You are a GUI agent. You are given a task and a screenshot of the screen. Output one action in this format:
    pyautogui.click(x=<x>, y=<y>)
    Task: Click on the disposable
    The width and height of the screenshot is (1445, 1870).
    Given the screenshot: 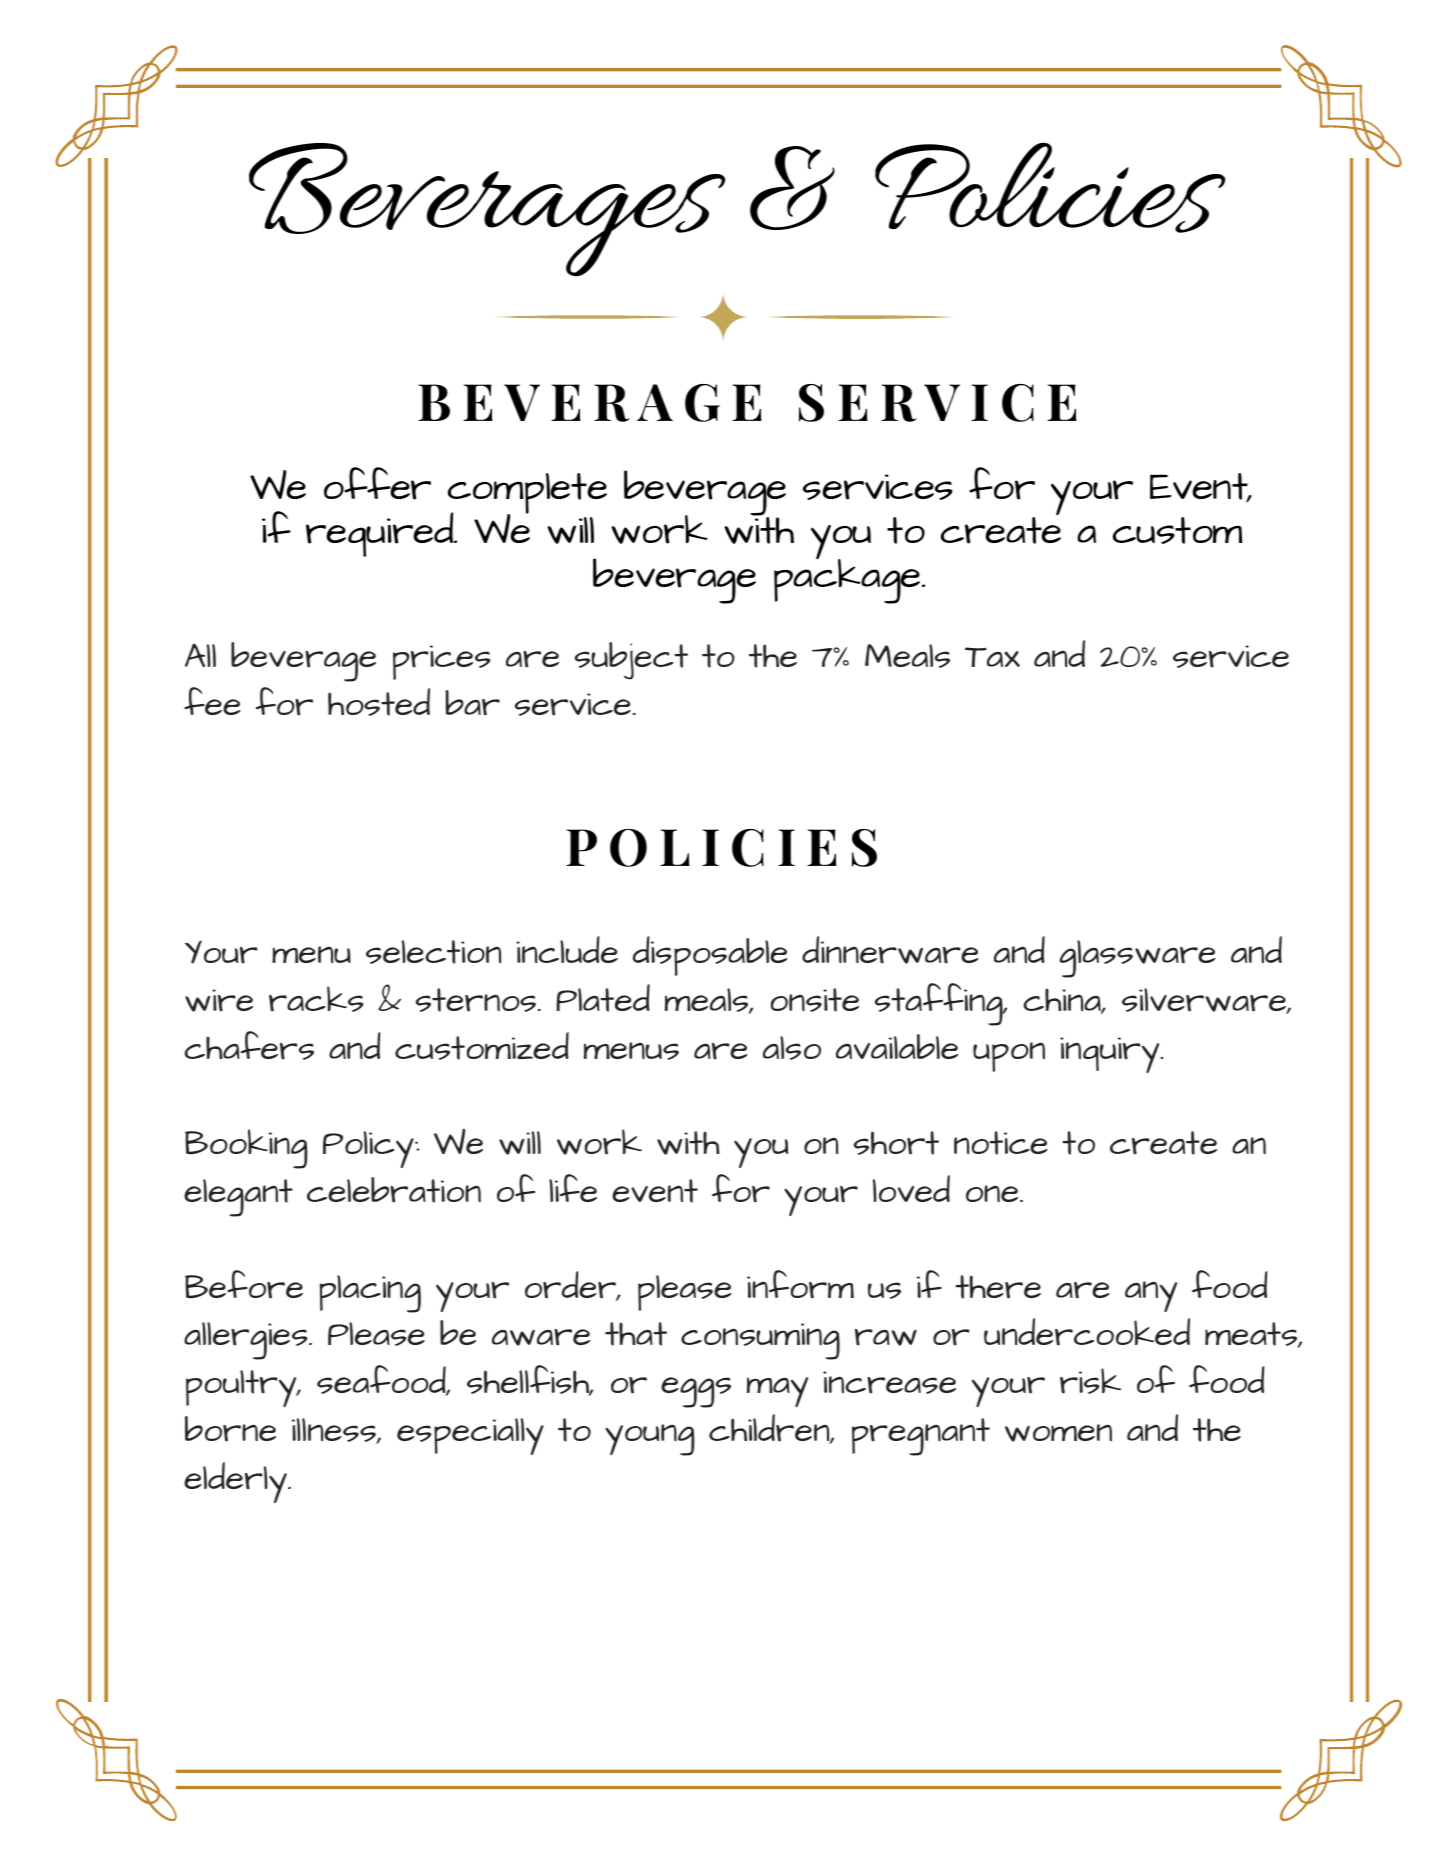 What is the action you would take?
    pyautogui.click(x=710, y=956)
